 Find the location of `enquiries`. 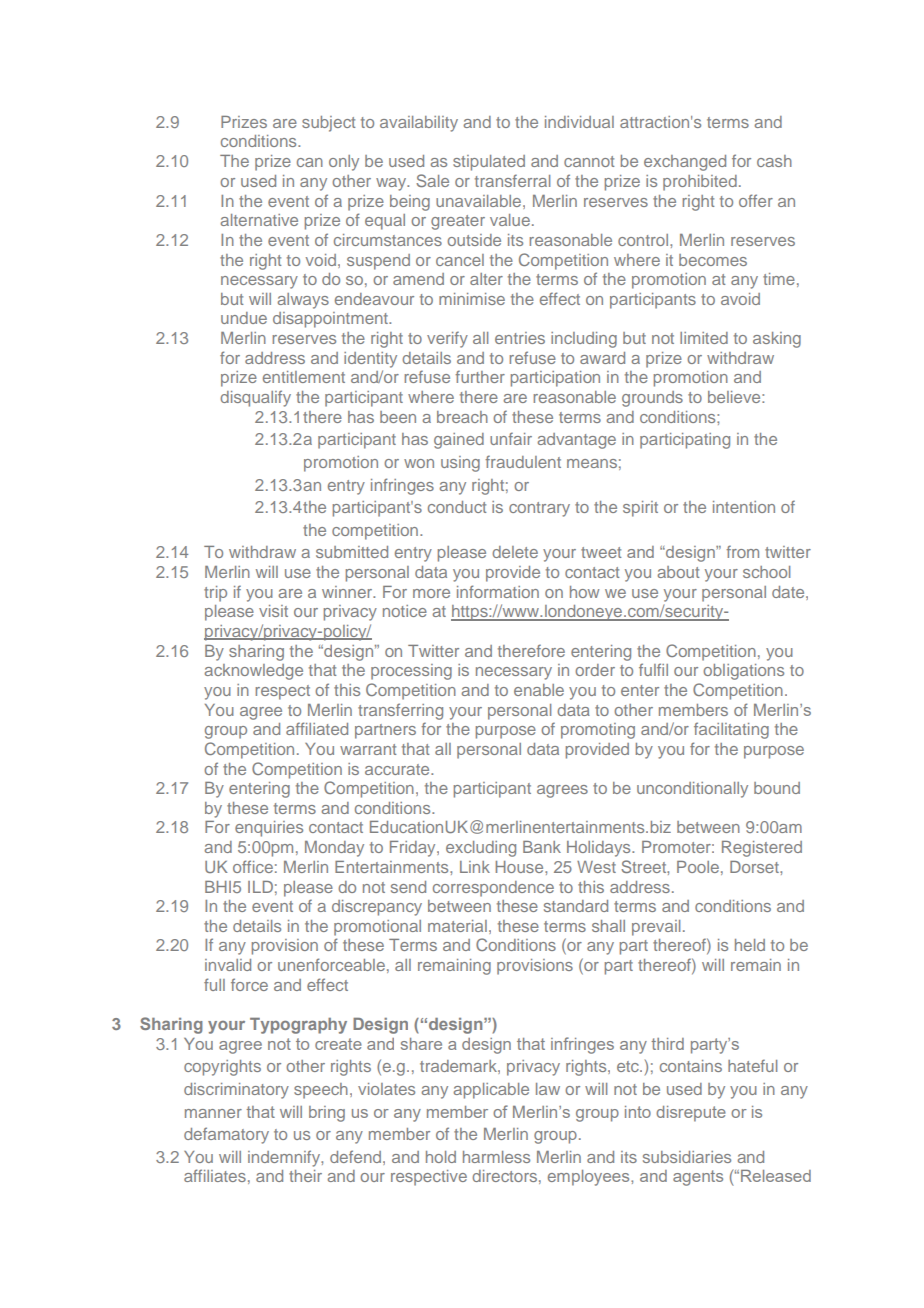

enquiries is located at coordinates (269, 829).
